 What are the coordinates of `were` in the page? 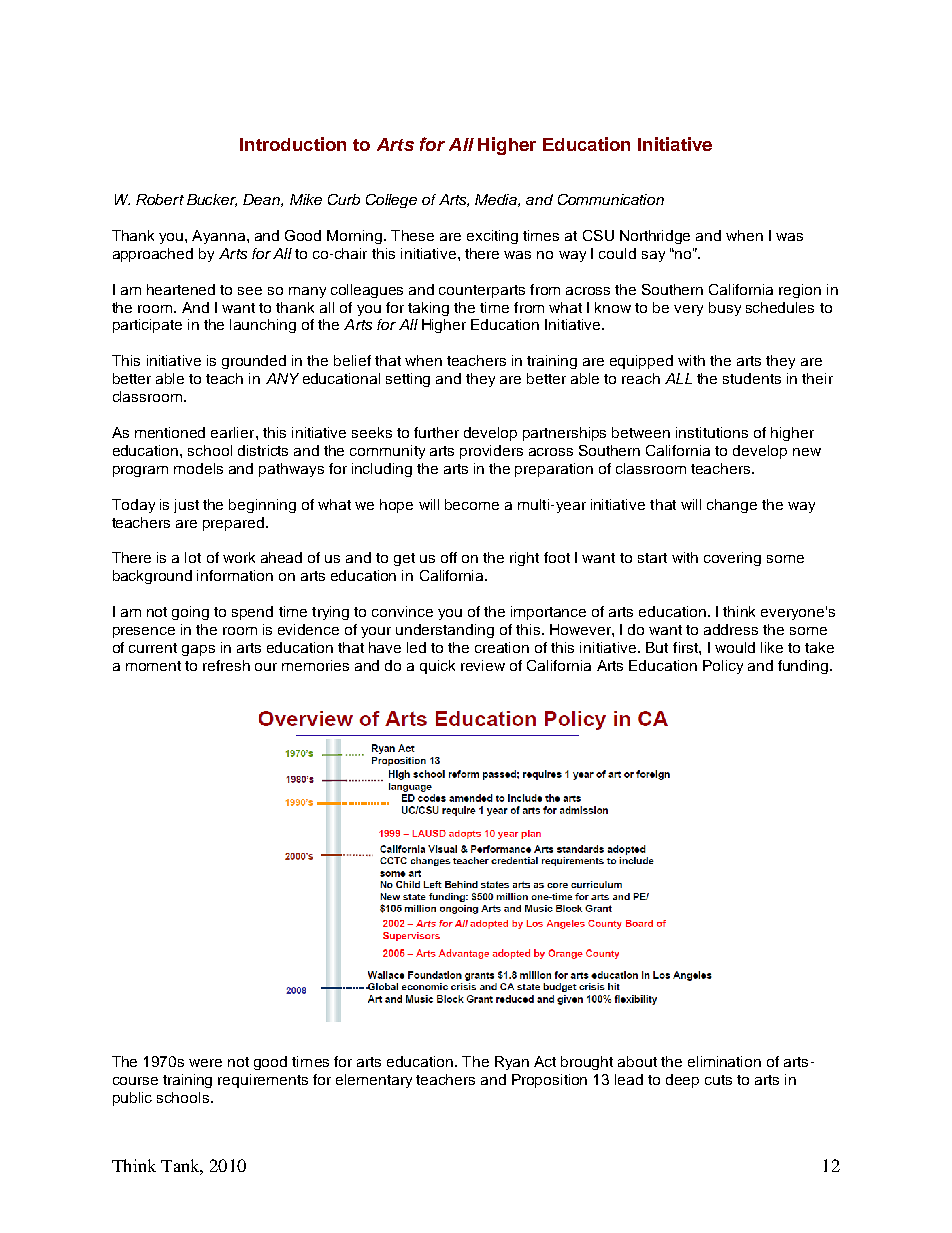 It's located at (205, 1063).
